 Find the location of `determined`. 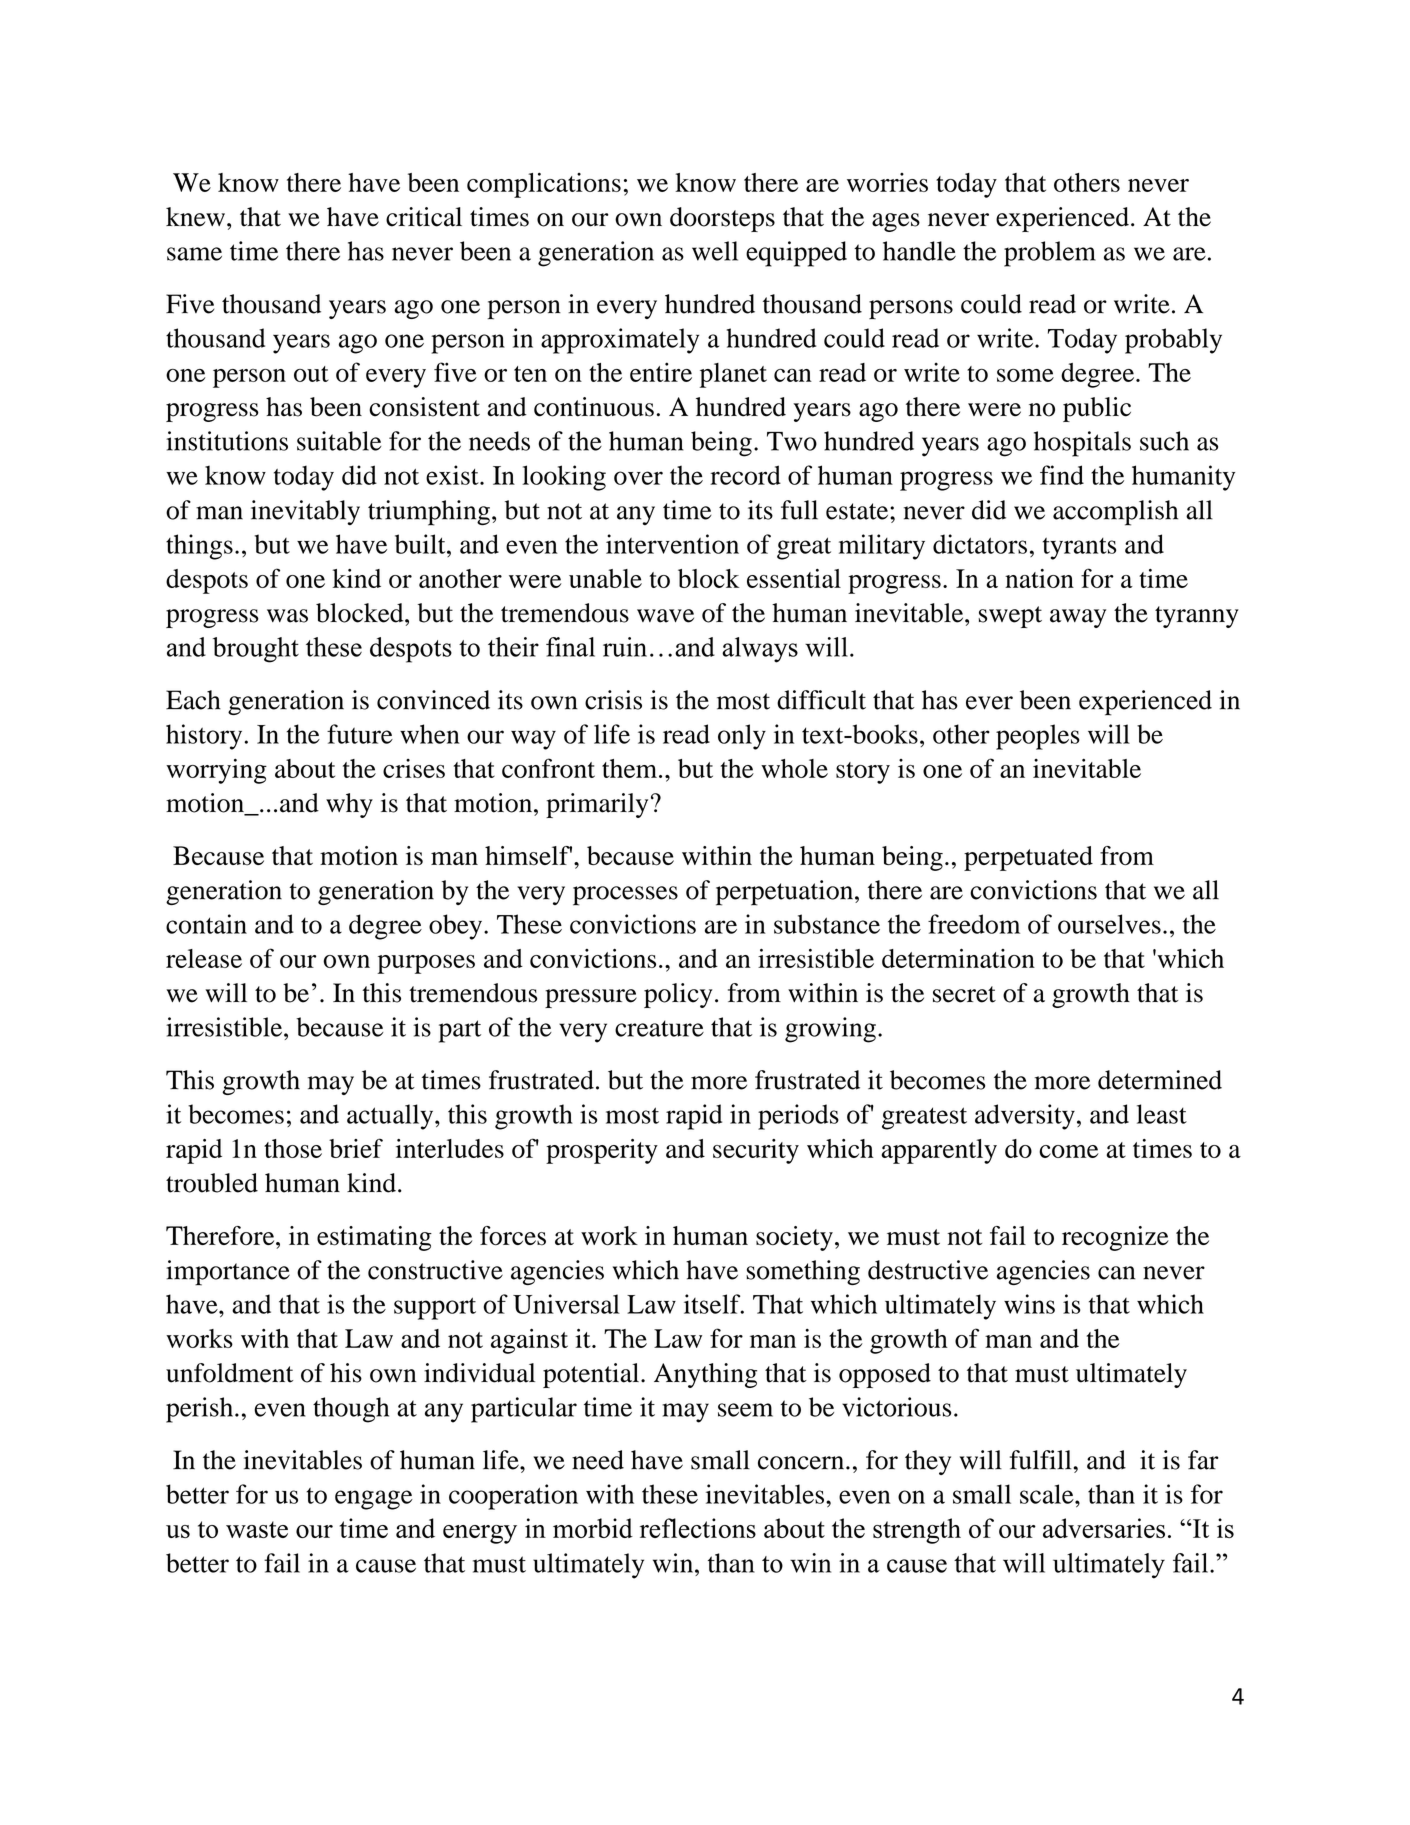

determined is located at coordinates (1160, 1080).
